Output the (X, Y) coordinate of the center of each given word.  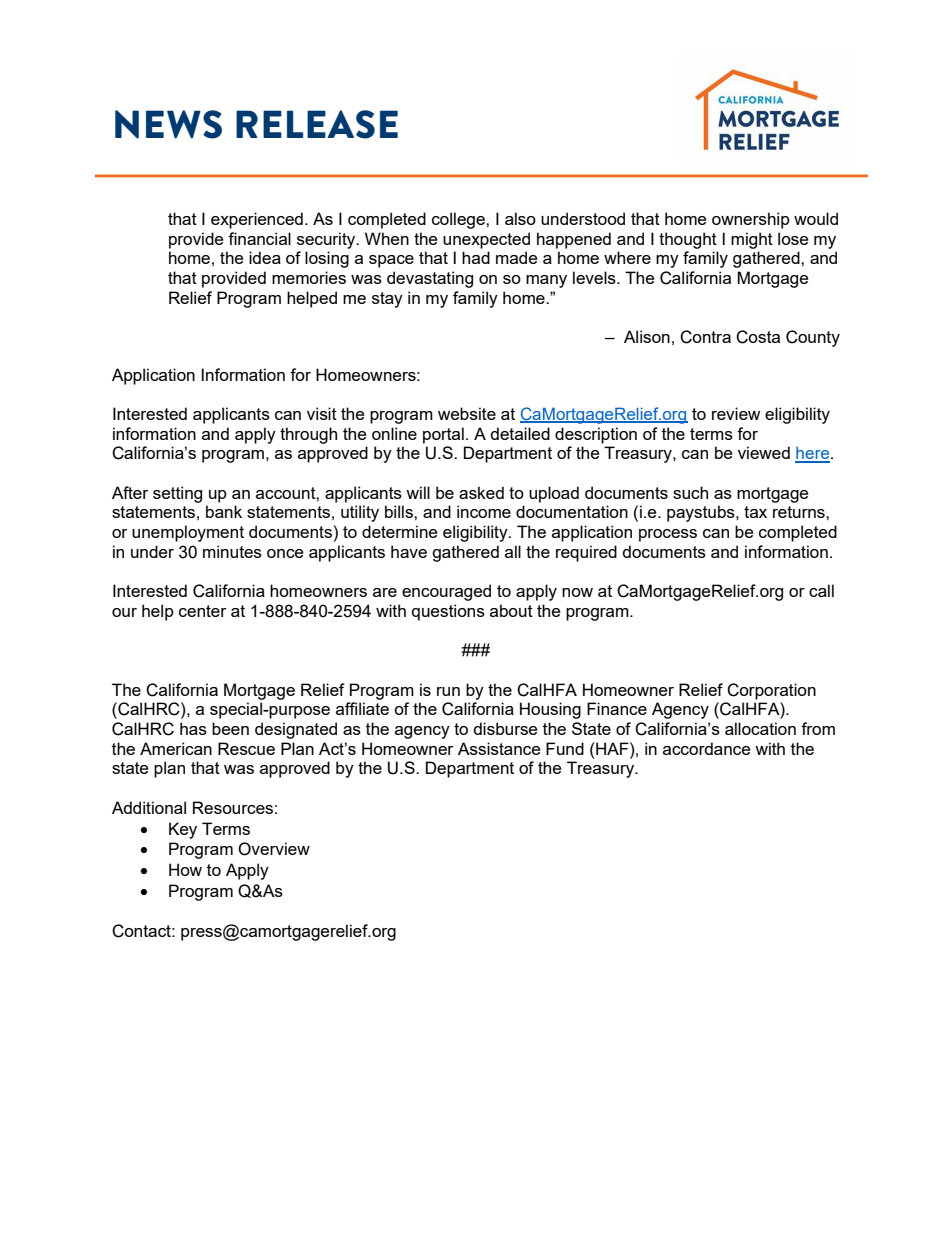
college (459, 220)
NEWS (168, 124)
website (467, 413)
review (736, 413)
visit (322, 413)
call (821, 590)
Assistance (499, 748)
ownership (751, 220)
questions (448, 612)
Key (183, 830)
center (202, 611)
